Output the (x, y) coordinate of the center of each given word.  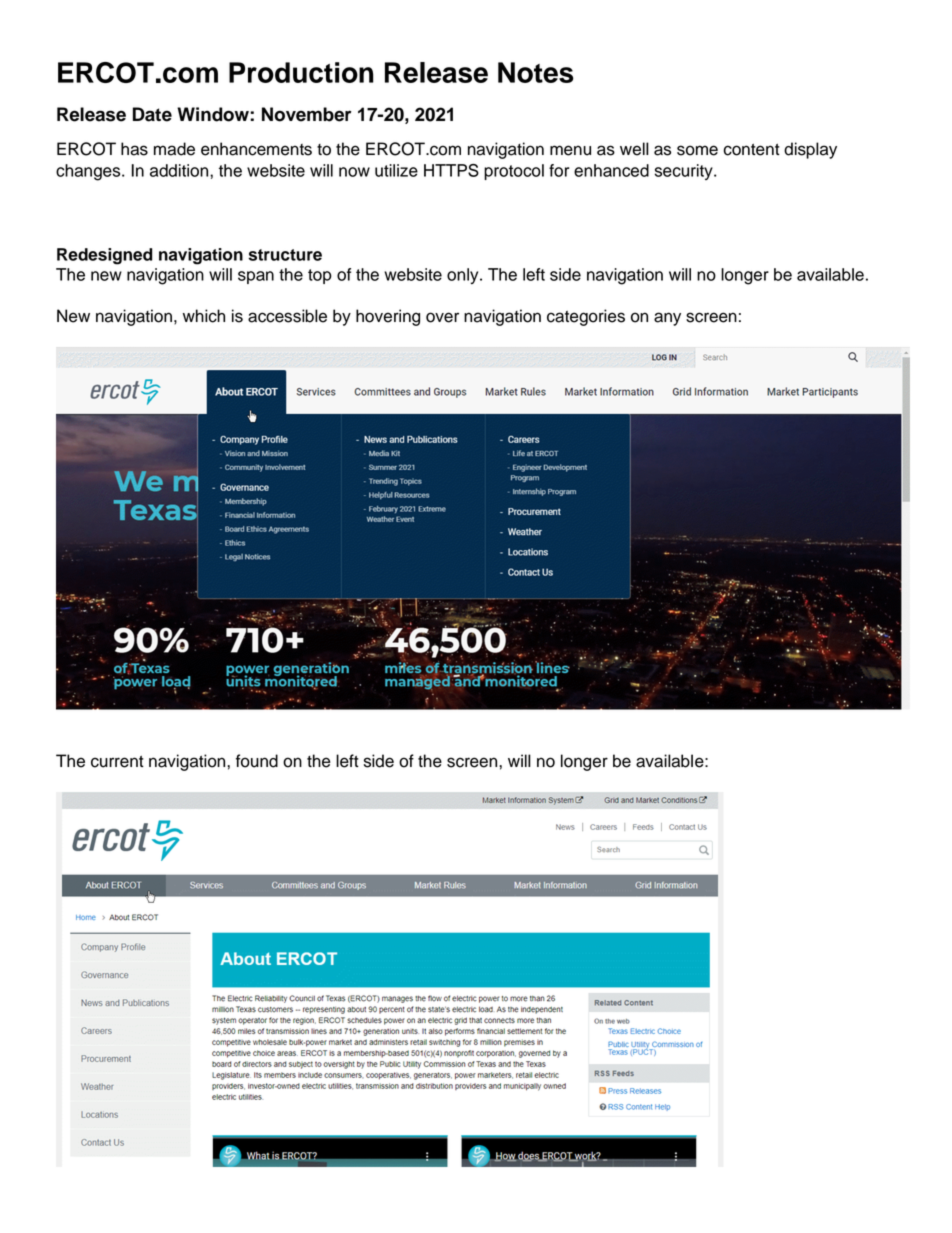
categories (586, 317)
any (667, 319)
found (257, 761)
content (751, 150)
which (204, 316)
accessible (287, 316)
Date (152, 114)
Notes (536, 72)
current (117, 762)
